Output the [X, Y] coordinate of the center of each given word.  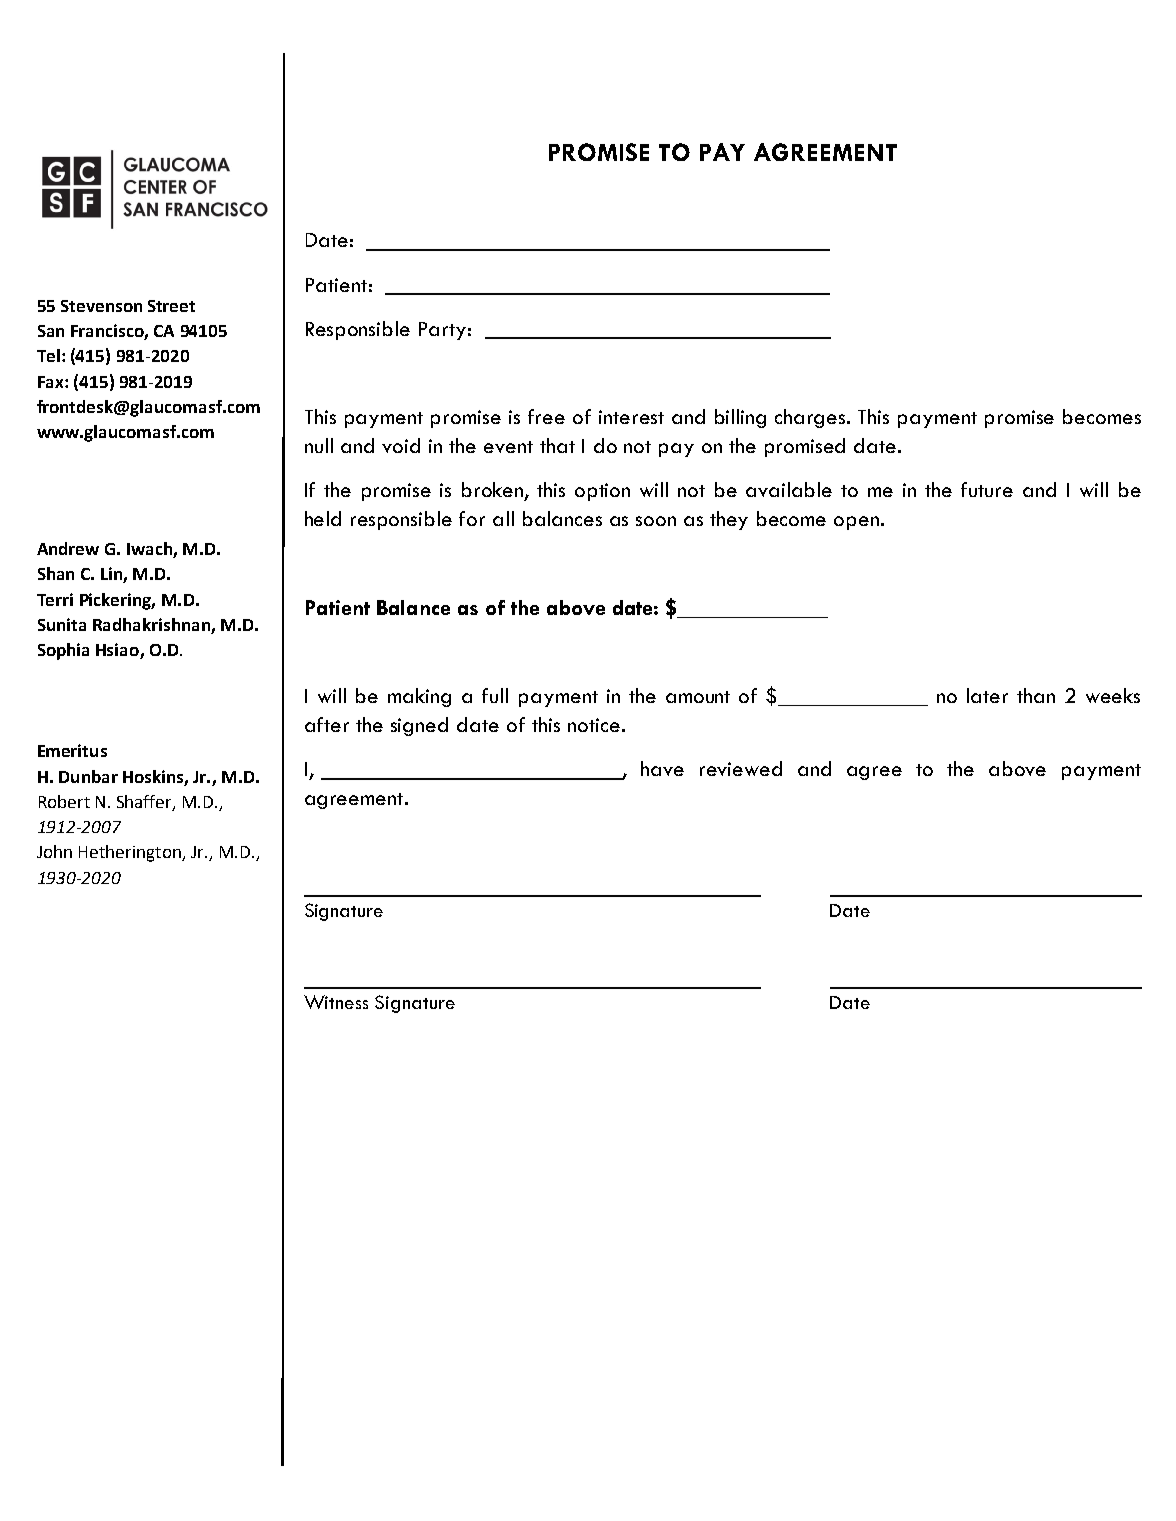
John [54, 851]
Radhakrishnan [151, 624]
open [856, 523]
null [319, 445]
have [662, 768]
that [557, 445]
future [987, 489]
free [546, 416]
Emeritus [72, 750]
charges [811, 418]
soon [656, 521]
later [987, 695]
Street [171, 306]
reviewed [741, 768]
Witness [336, 1002]
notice [594, 725]
